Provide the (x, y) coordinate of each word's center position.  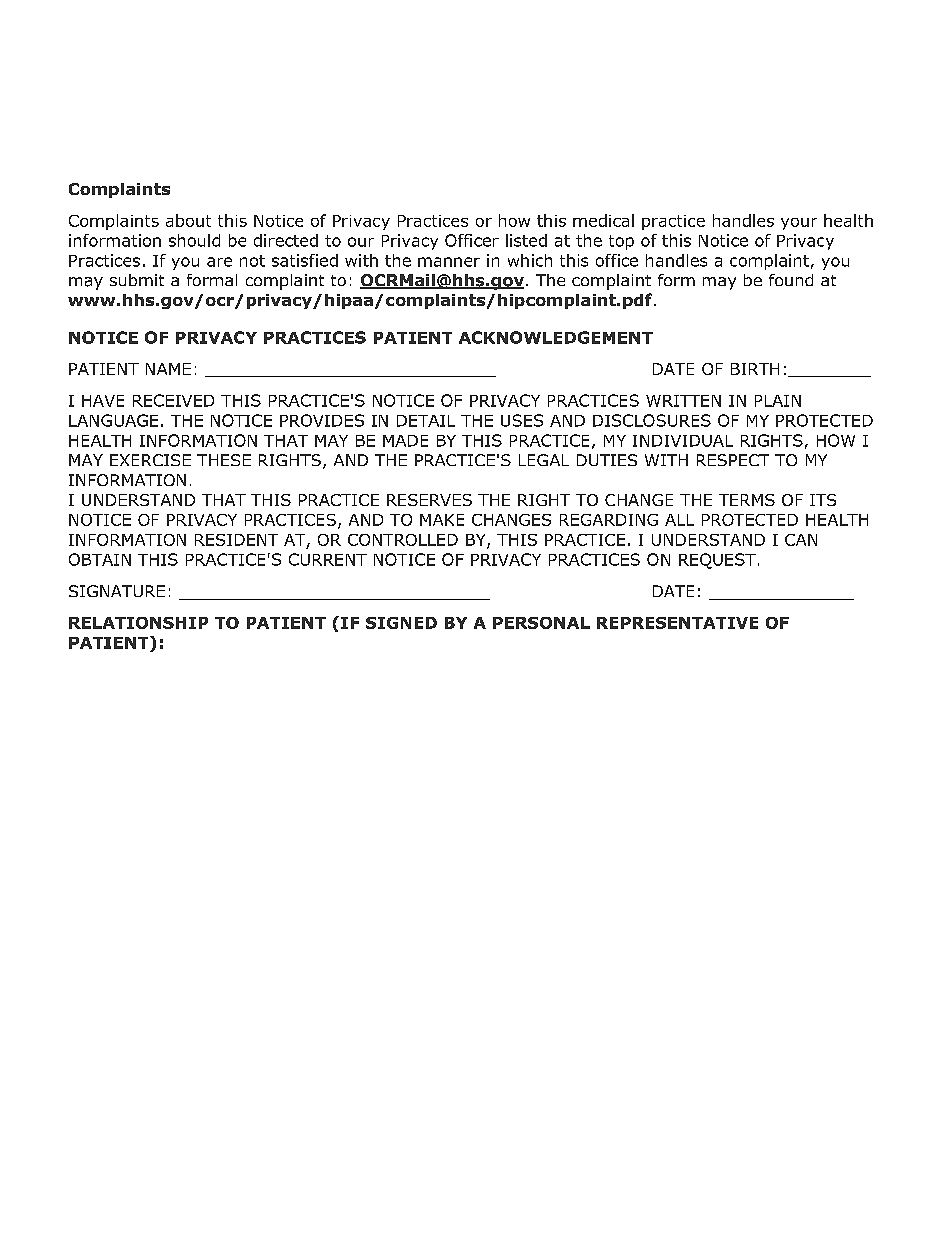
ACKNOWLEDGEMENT (556, 337)
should (194, 240)
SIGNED (401, 623)
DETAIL (426, 421)
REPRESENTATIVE (677, 623)
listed (526, 240)
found (791, 280)
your (799, 224)
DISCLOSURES (652, 420)
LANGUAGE (113, 420)
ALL (679, 520)
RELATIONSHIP (138, 623)
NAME (168, 369)
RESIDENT (236, 540)
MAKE (442, 520)
